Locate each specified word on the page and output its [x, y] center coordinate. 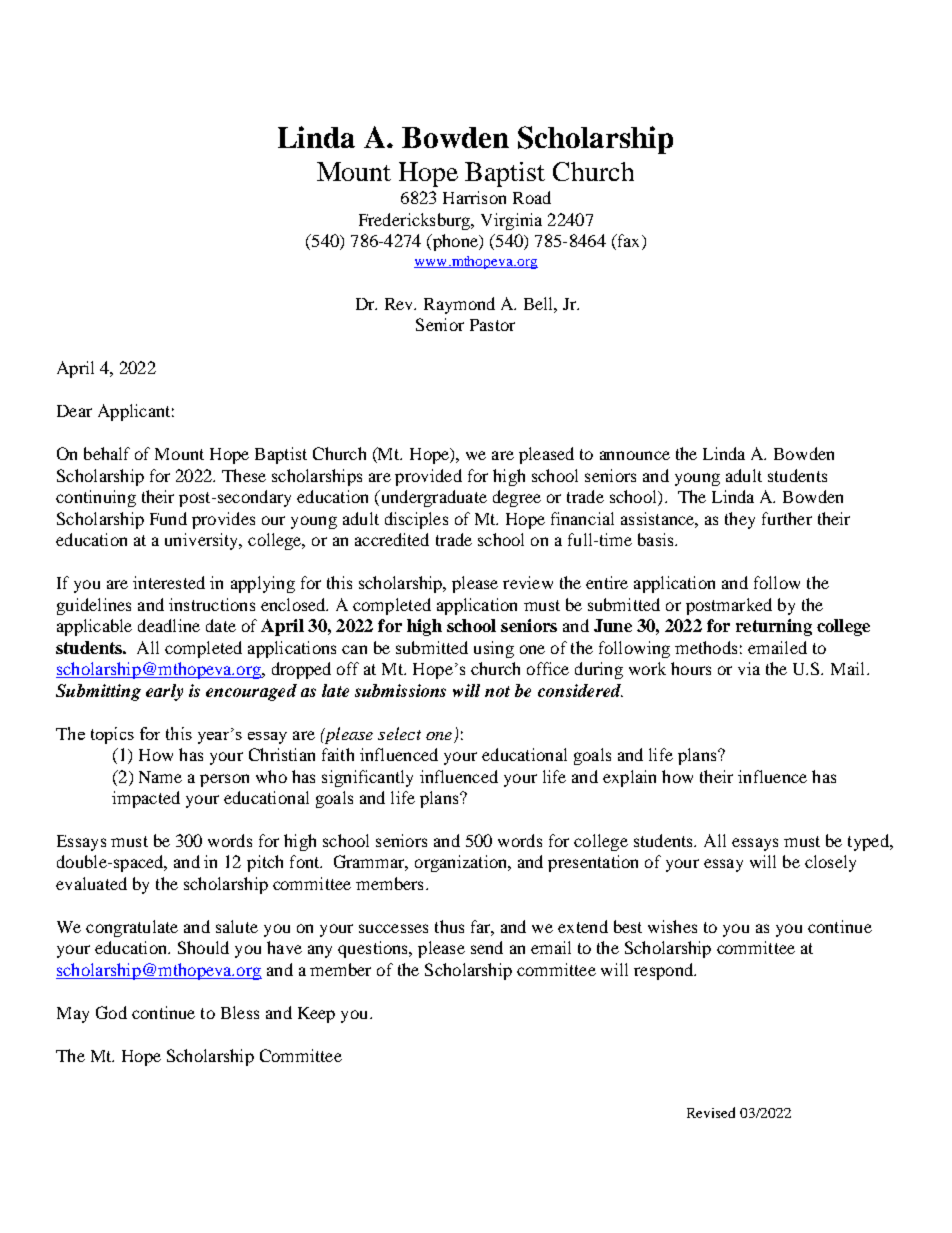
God [111, 1012]
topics [112, 735]
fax [629, 242]
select [399, 733]
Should [203, 947]
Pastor [492, 325]
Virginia [511, 221]
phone [455, 242]
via [749, 668]
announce [635, 455]
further [787, 518]
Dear [74, 411]
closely [830, 863]
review [528, 582]
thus [449, 926]
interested [169, 582]
